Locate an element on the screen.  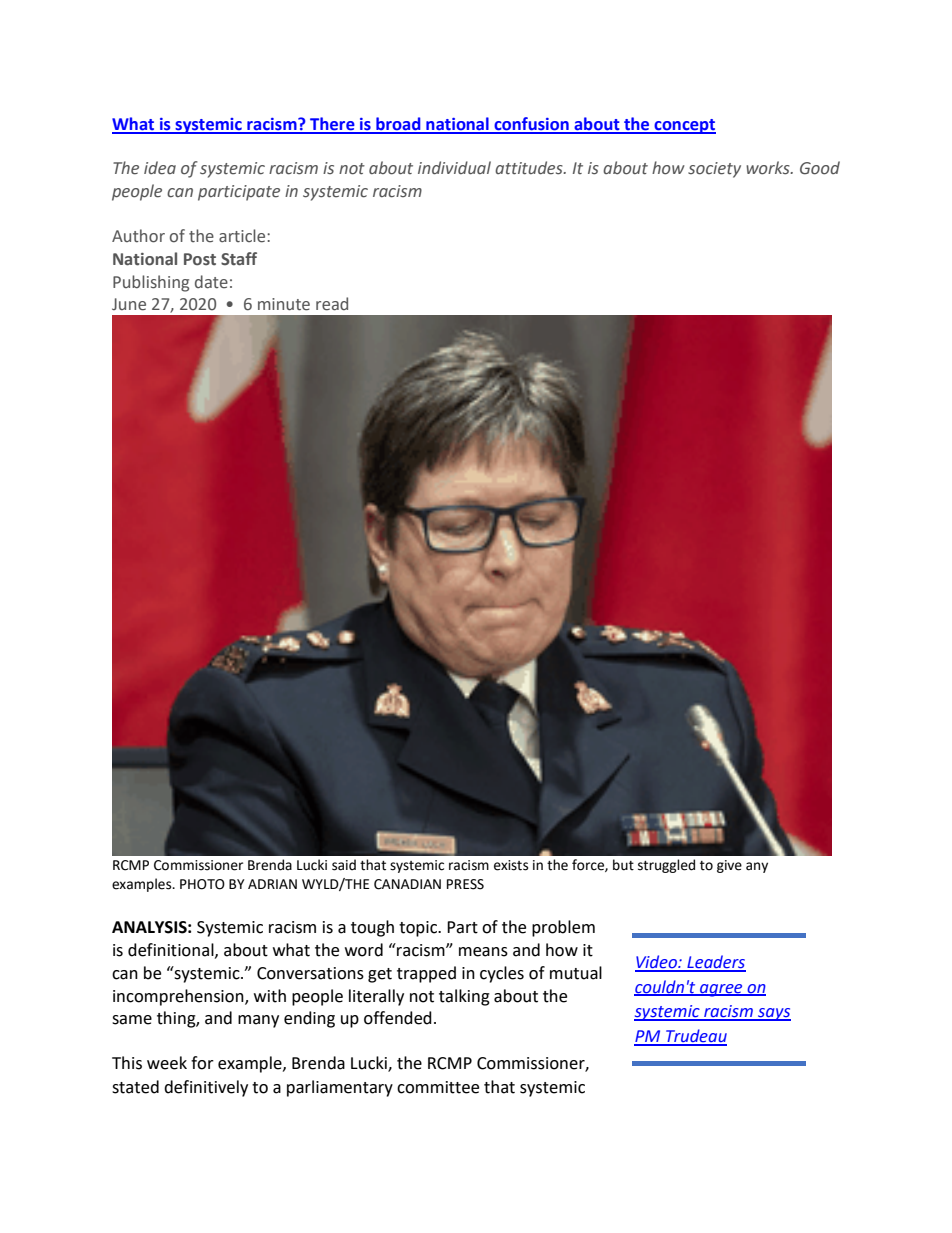
works is located at coordinates (769, 168).
